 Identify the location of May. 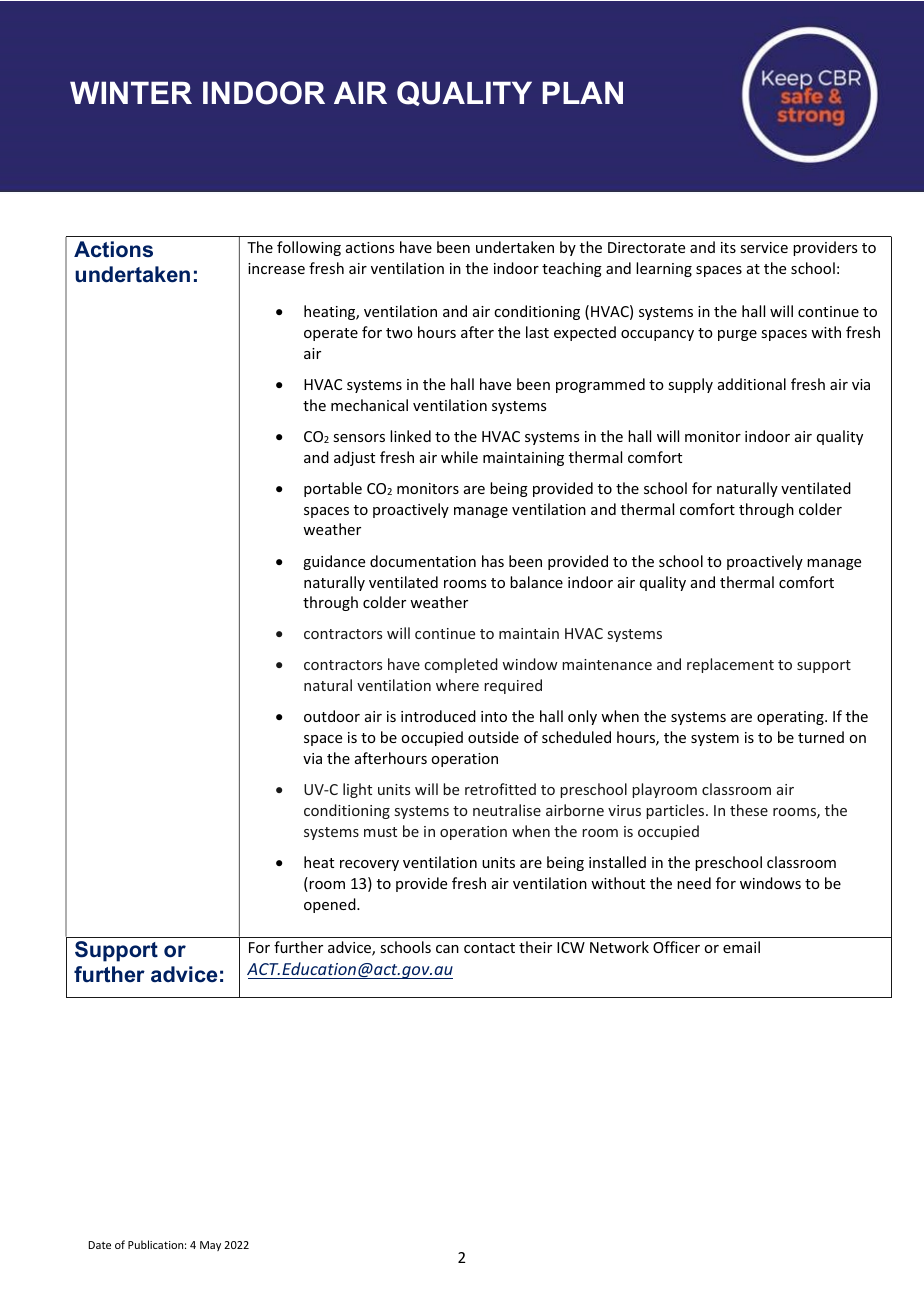
(210, 1246).
